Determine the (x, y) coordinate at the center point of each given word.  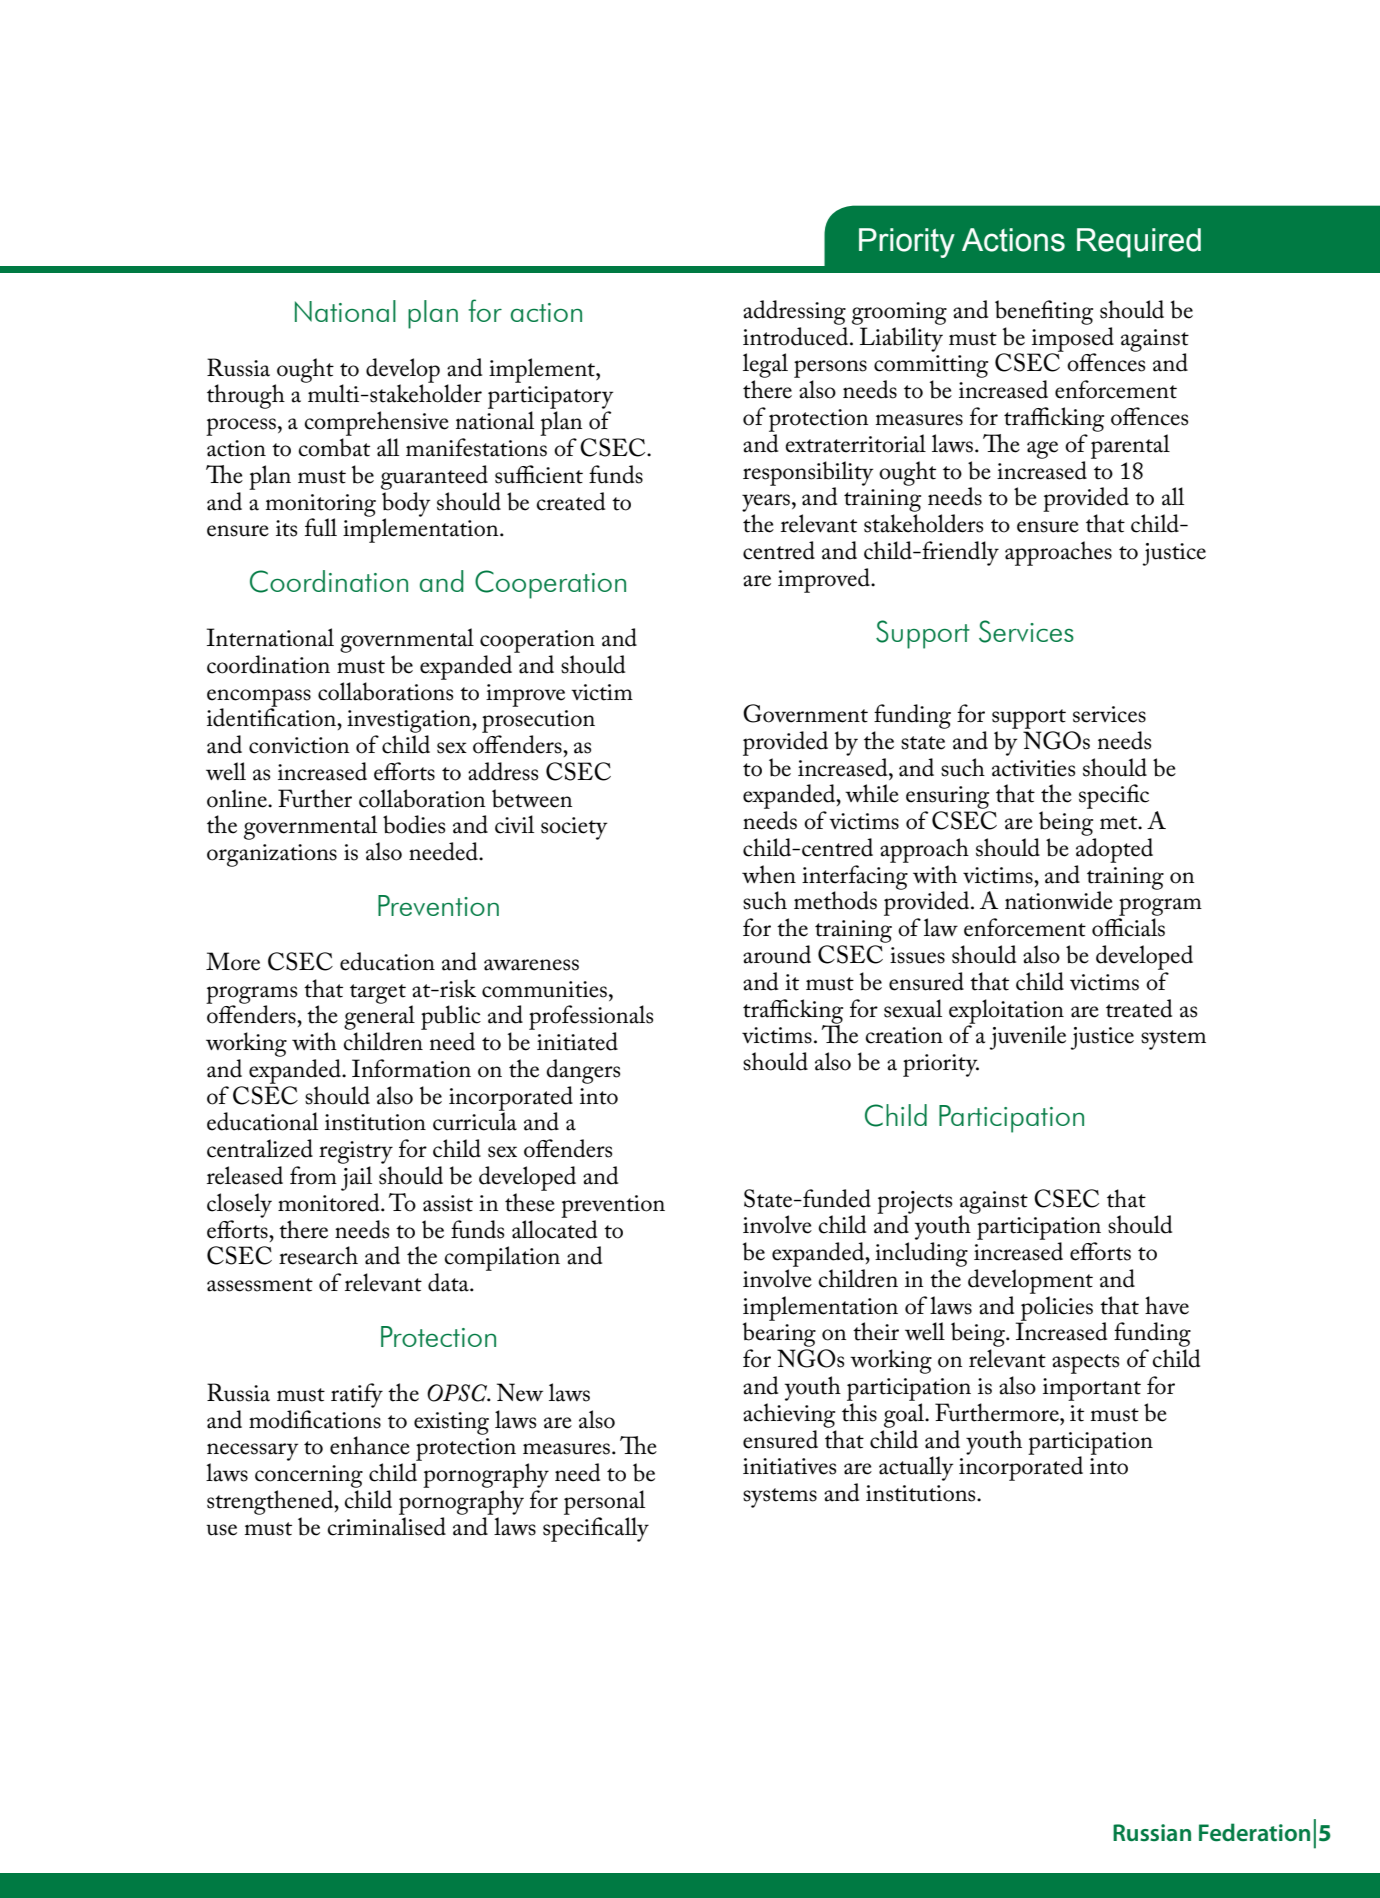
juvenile (1027, 1037)
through (246, 396)
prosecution (538, 721)
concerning (309, 1476)
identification (272, 716)
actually (916, 1468)
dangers (583, 1071)
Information (411, 1068)
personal (604, 1502)
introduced (797, 336)
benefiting (1044, 312)
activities (1033, 768)
